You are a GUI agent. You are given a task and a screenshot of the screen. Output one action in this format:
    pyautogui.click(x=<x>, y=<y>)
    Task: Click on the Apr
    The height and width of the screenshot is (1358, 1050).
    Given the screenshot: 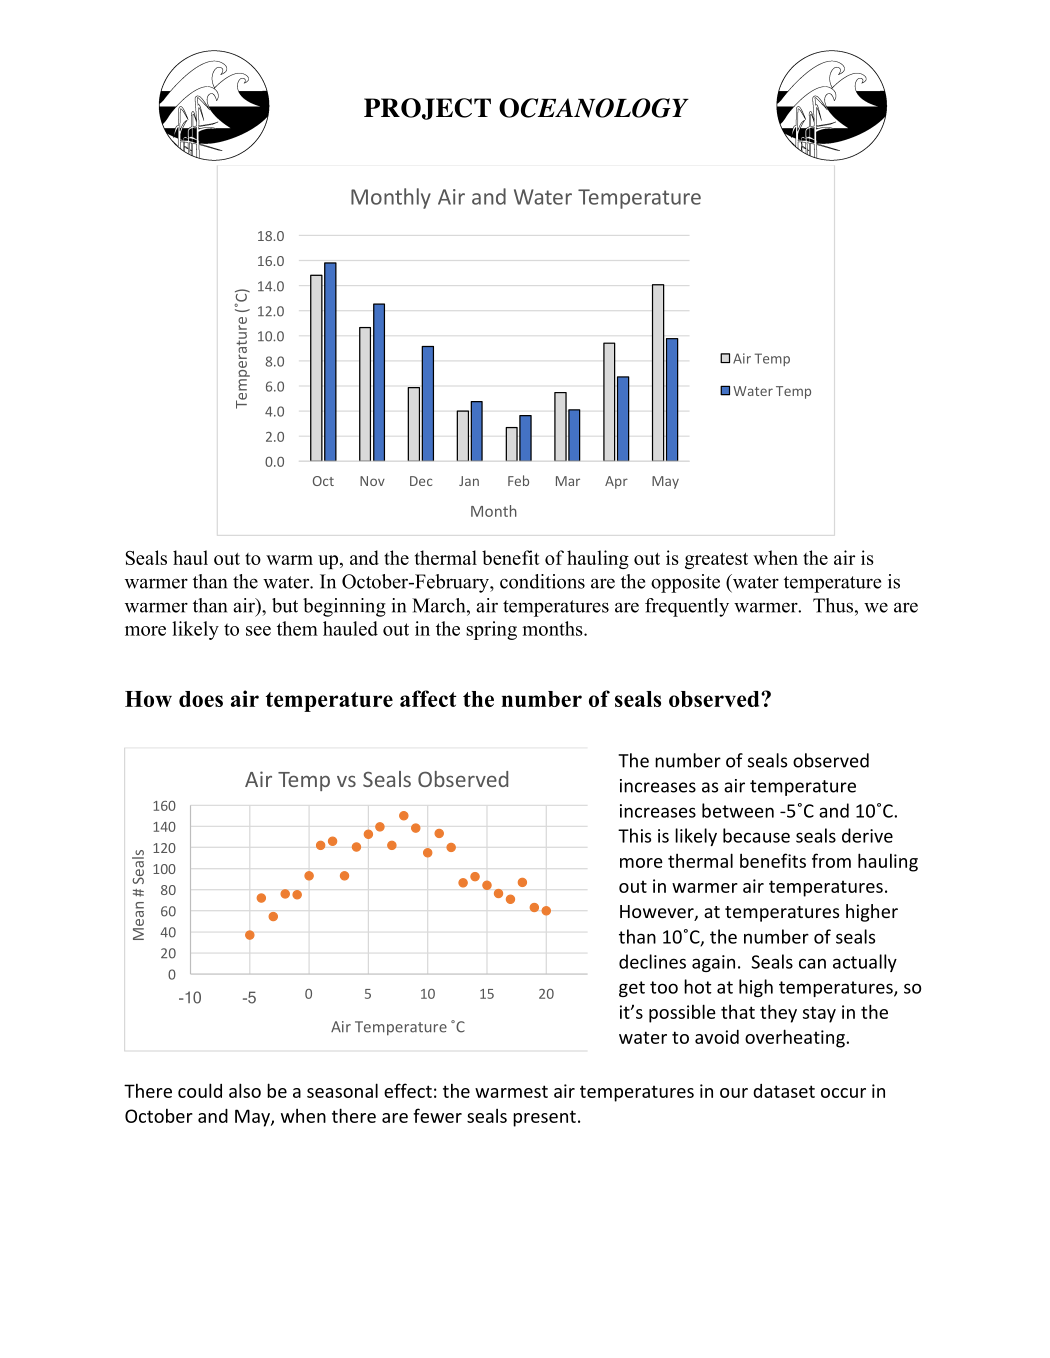 What is the action you would take?
    pyautogui.click(x=616, y=482)
